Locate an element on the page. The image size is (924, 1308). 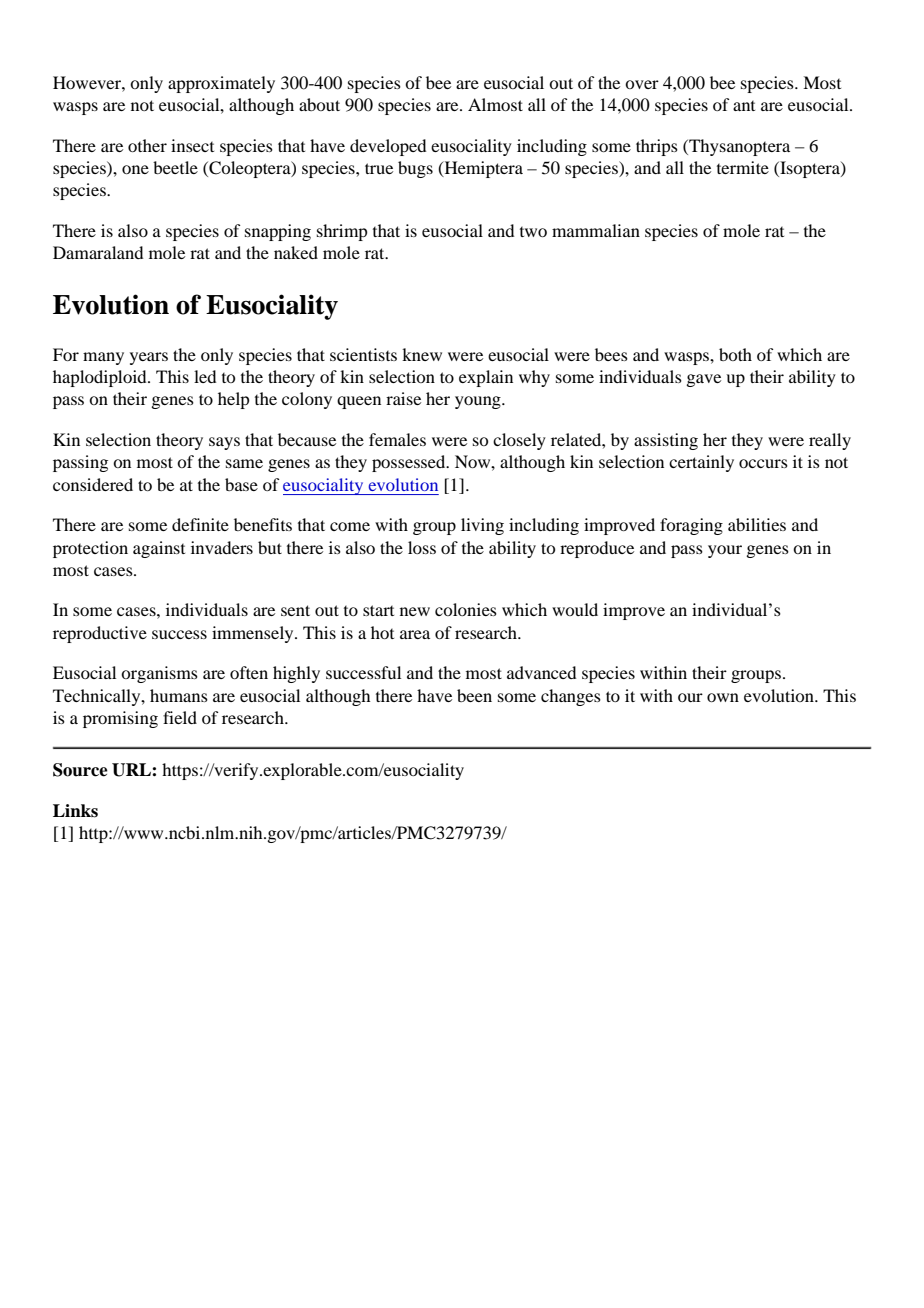
Source is located at coordinates (80, 770).
